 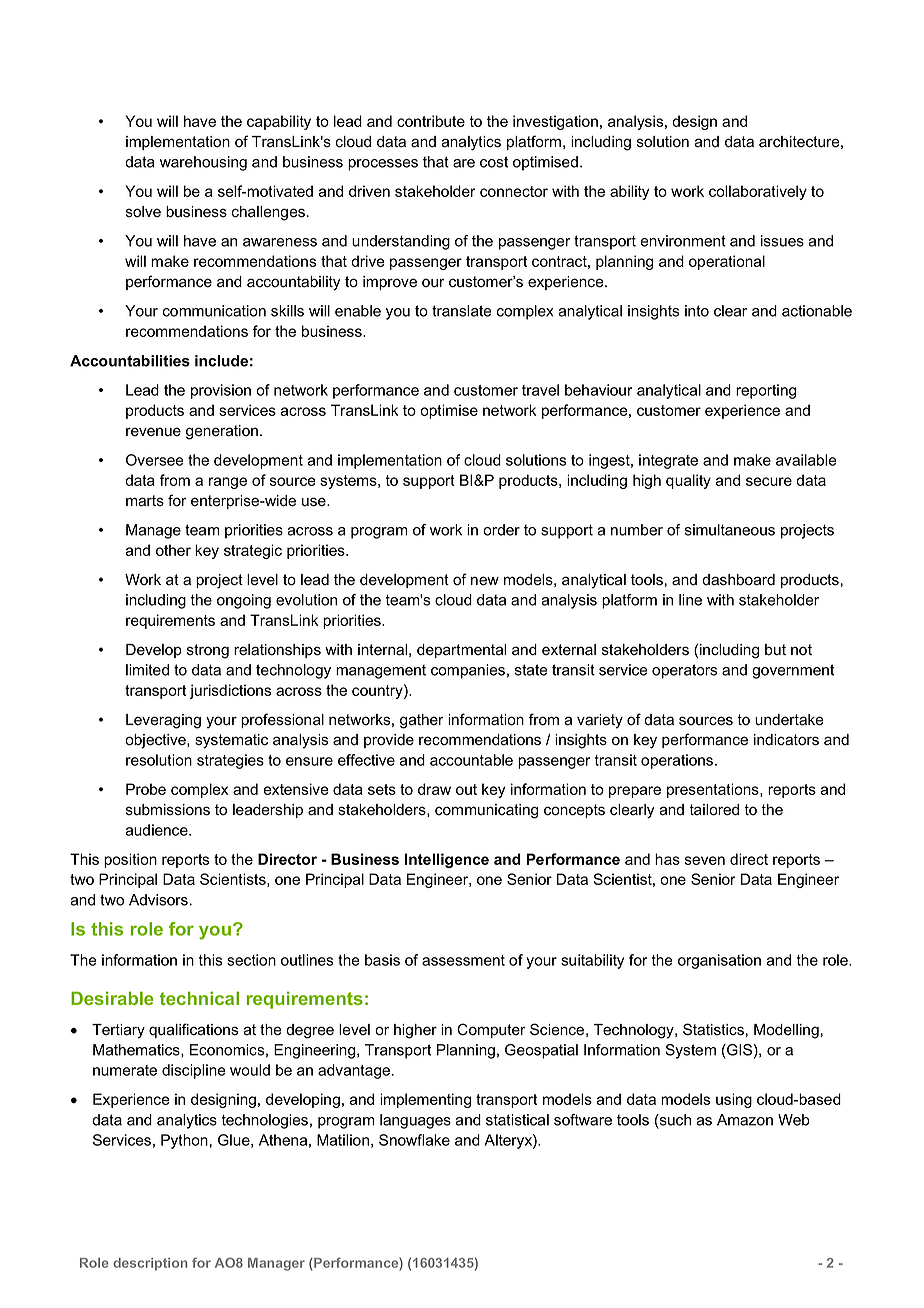 I want to click on generation, so click(x=222, y=432).
